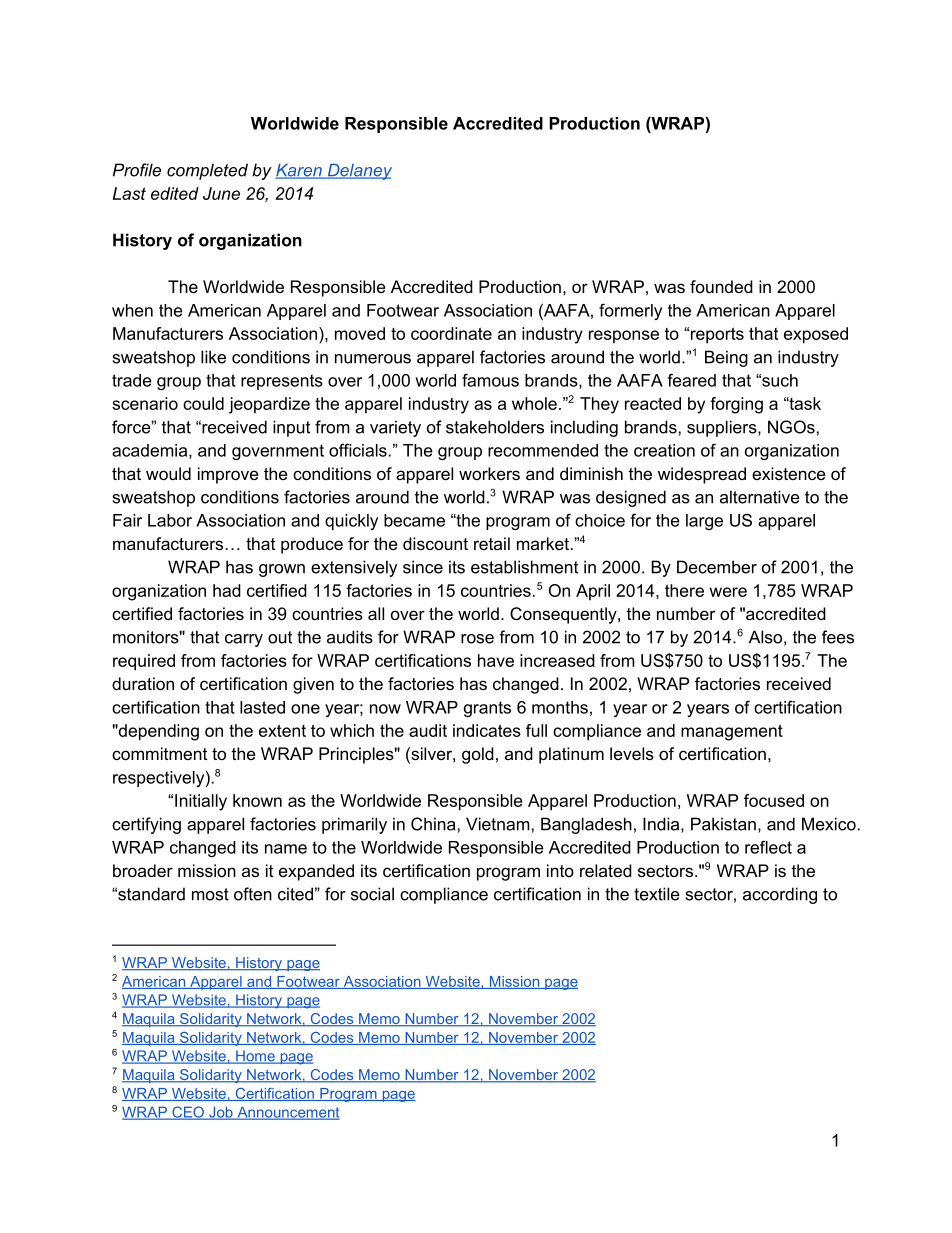  Describe the element at coordinates (221, 1113) in the document. I see `Job` at that location.
